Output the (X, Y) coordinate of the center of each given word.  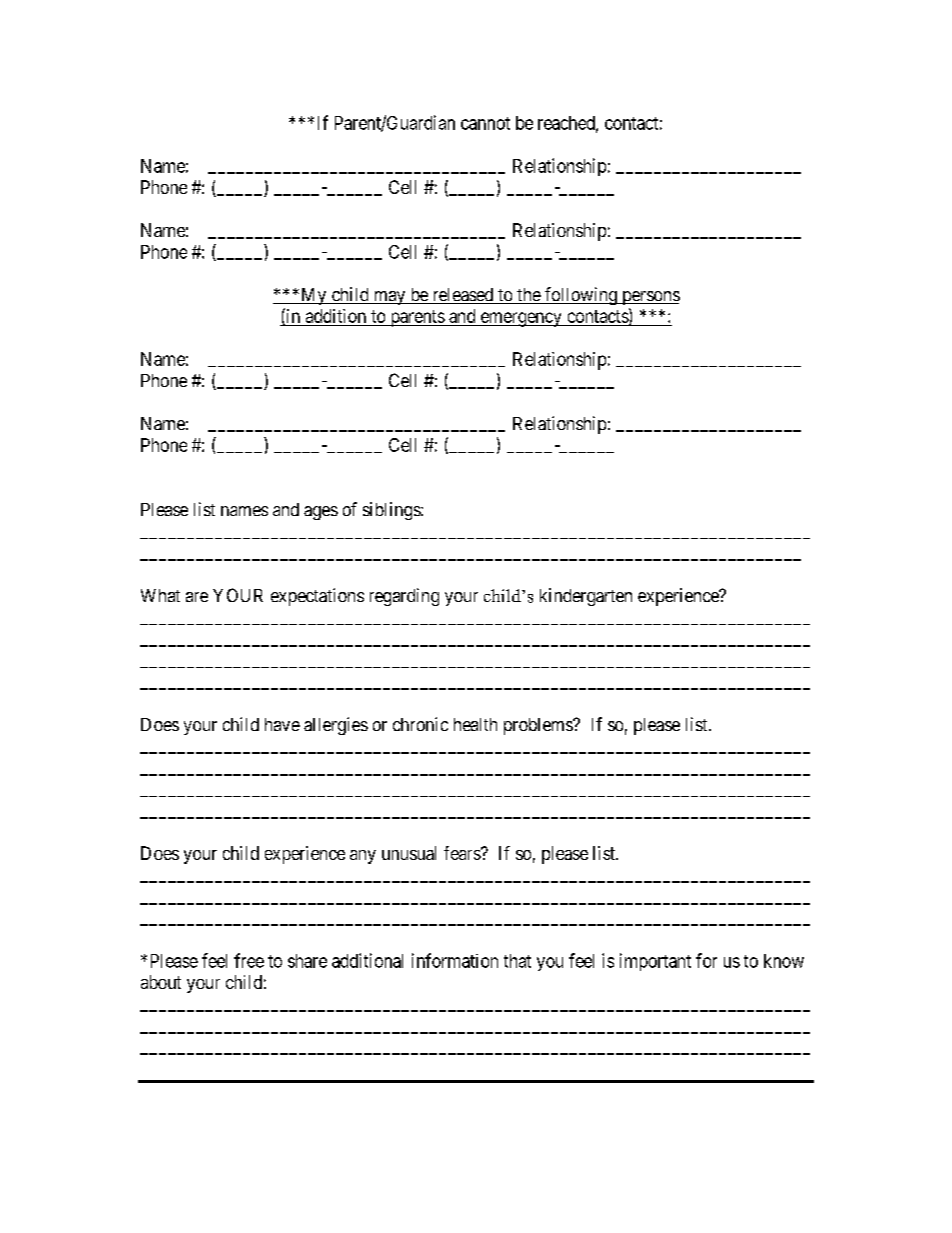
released (463, 296)
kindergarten (586, 597)
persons (650, 298)
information (455, 960)
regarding (404, 597)
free (249, 960)
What (160, 595)
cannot (485, 123)
